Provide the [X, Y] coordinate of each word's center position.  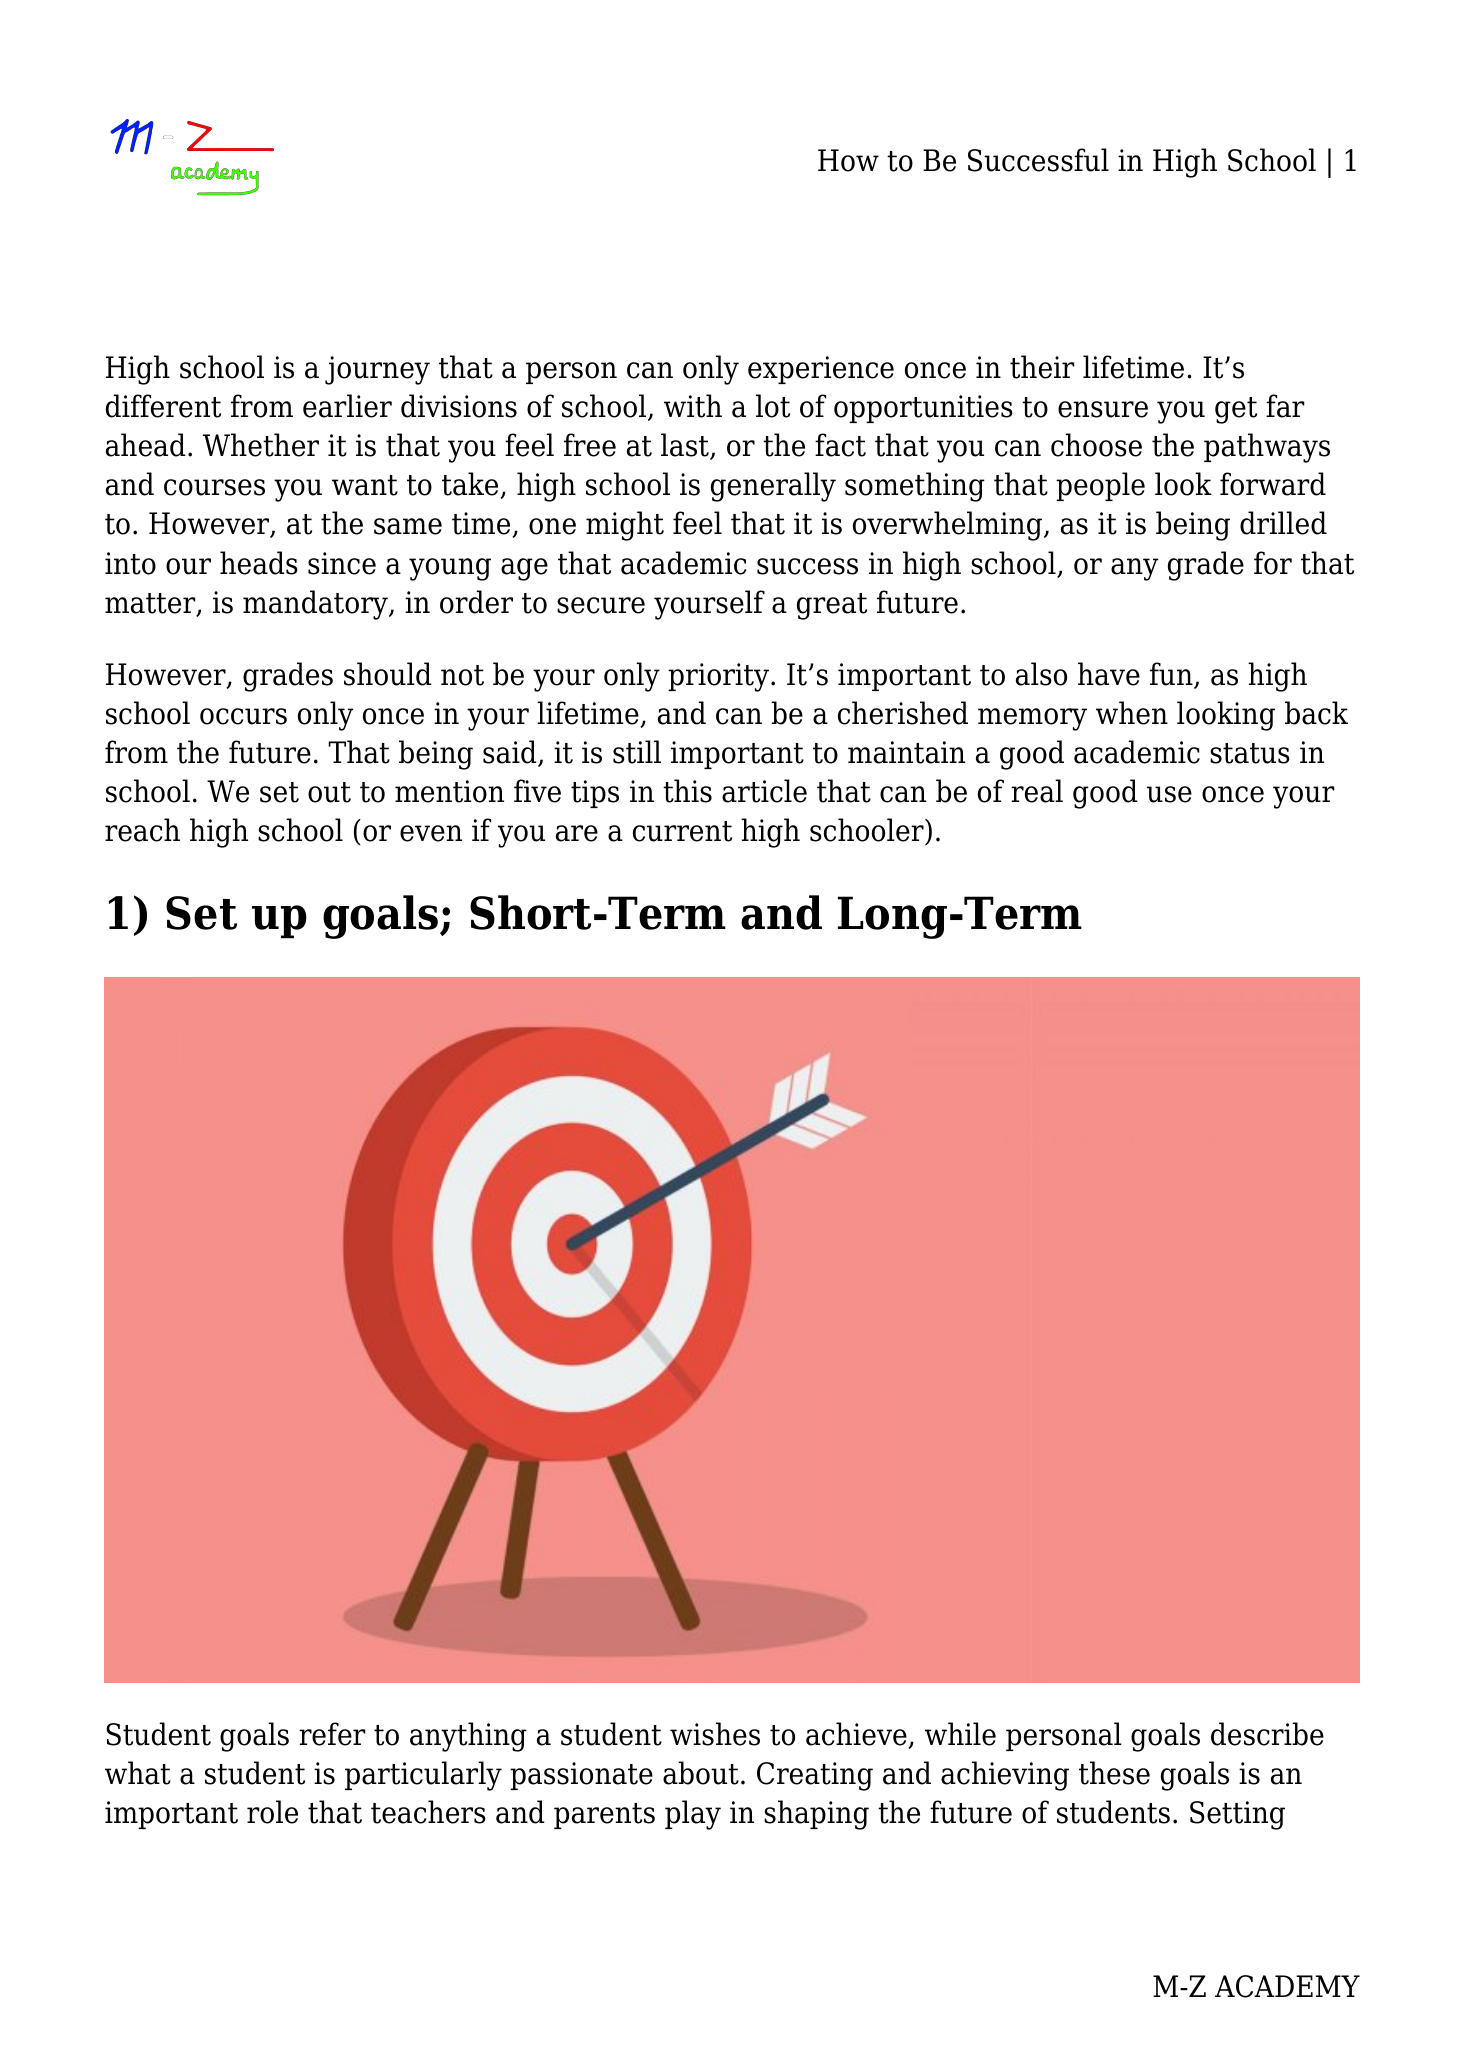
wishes [715, 1734]
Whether [261, 445]
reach [142, 830]
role [272, 1812]
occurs [243, 716]
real [1037, 791]
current [682, 831]
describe [1267, 1734]
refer [332, 1734]
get [1236, 410]
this [687, 791]
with [693, 406]
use [1169, 794]
